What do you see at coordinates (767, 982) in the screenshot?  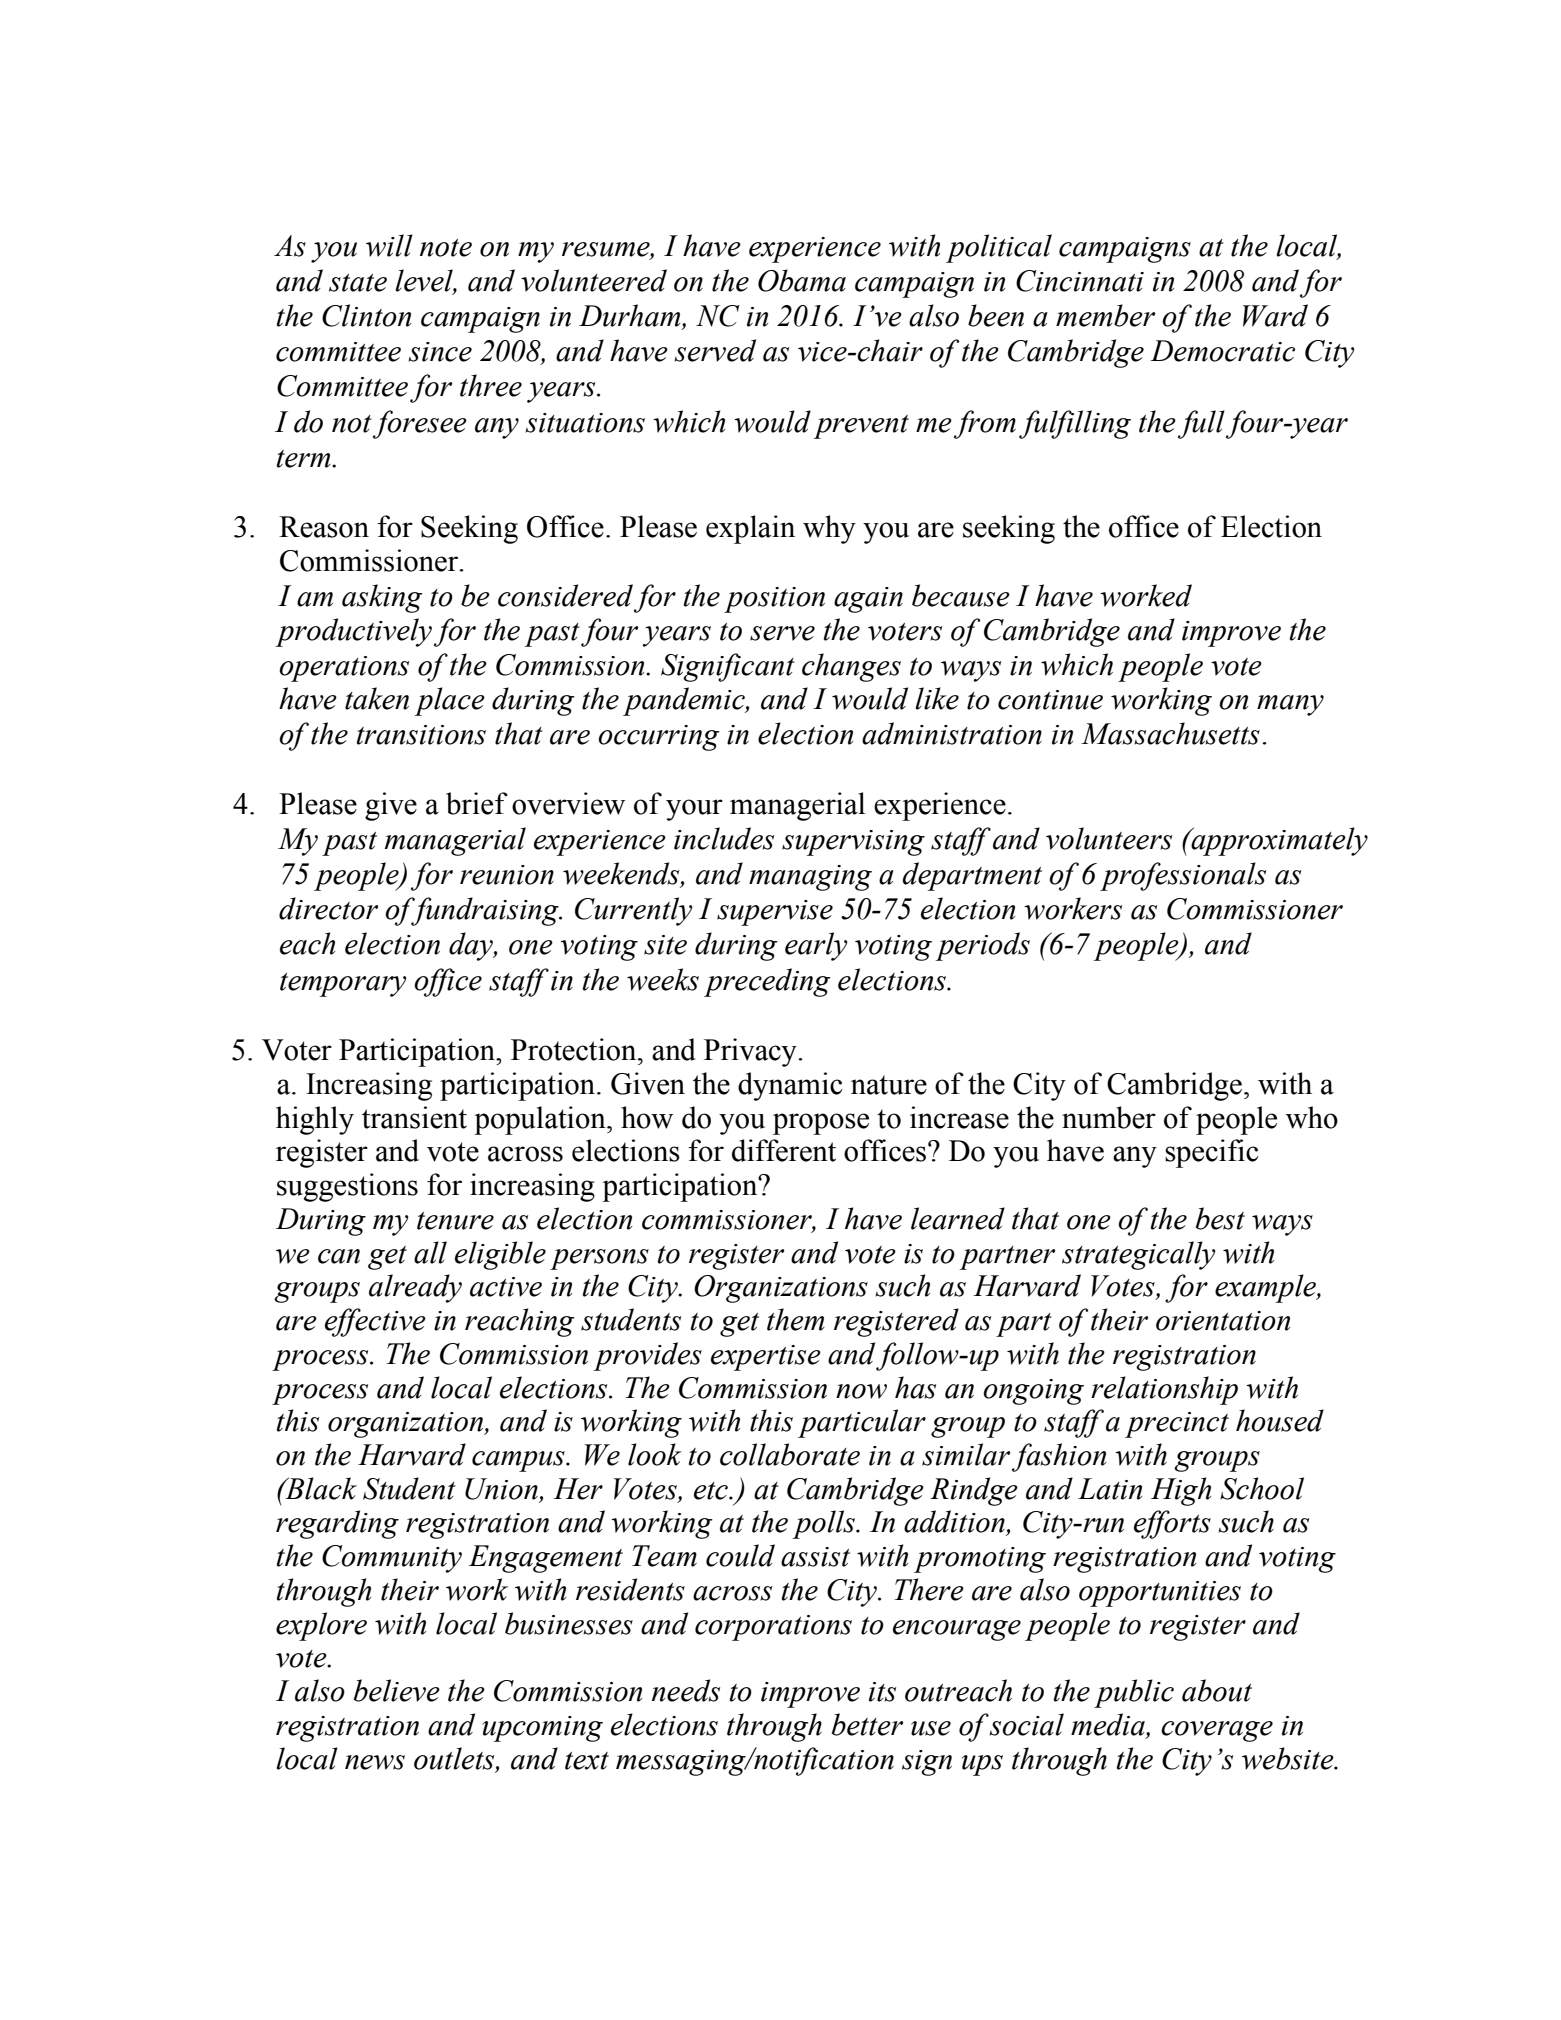 I see `preceding` at bounding box center [767, 982].
